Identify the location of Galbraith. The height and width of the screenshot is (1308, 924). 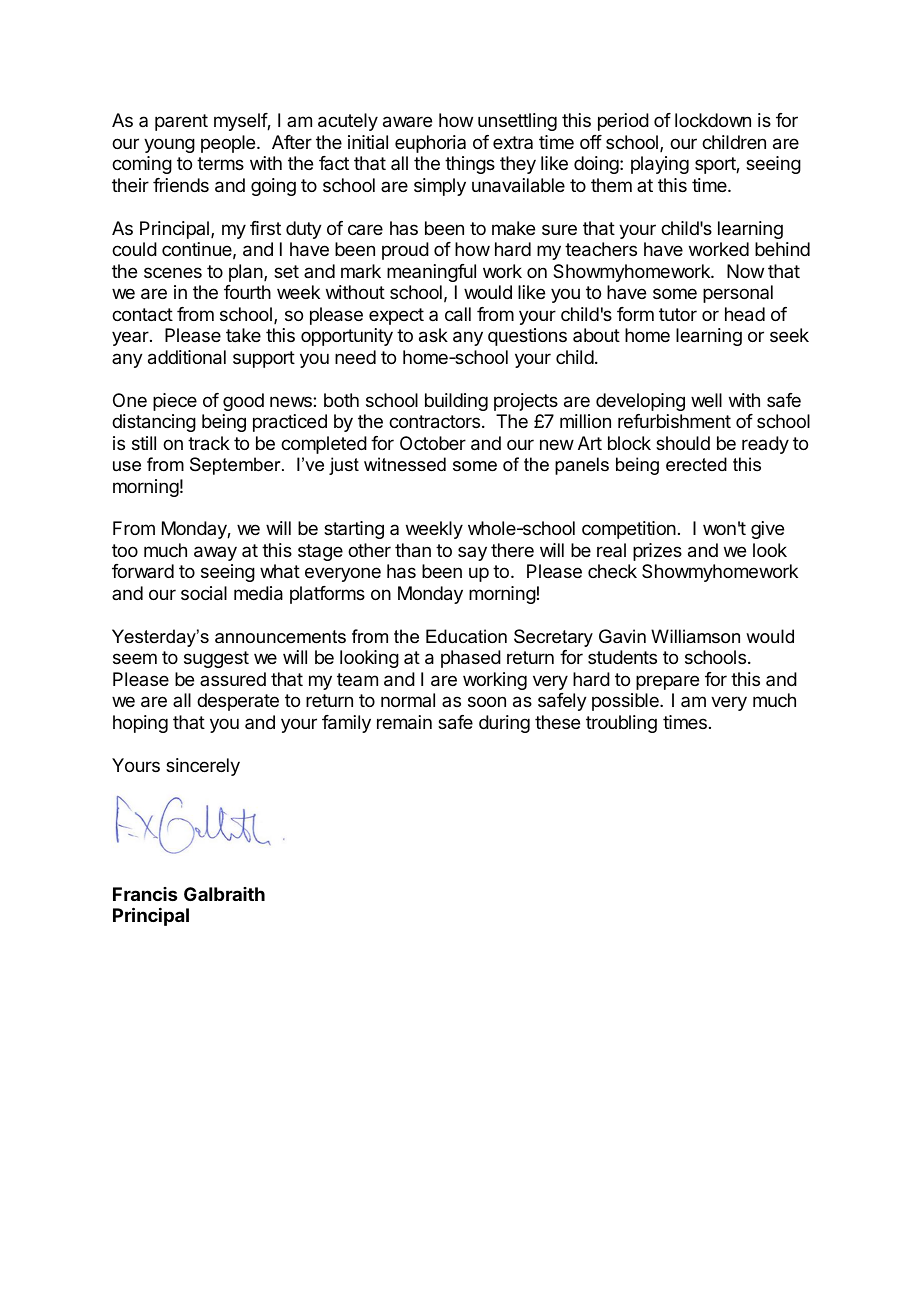
(224, 894).
